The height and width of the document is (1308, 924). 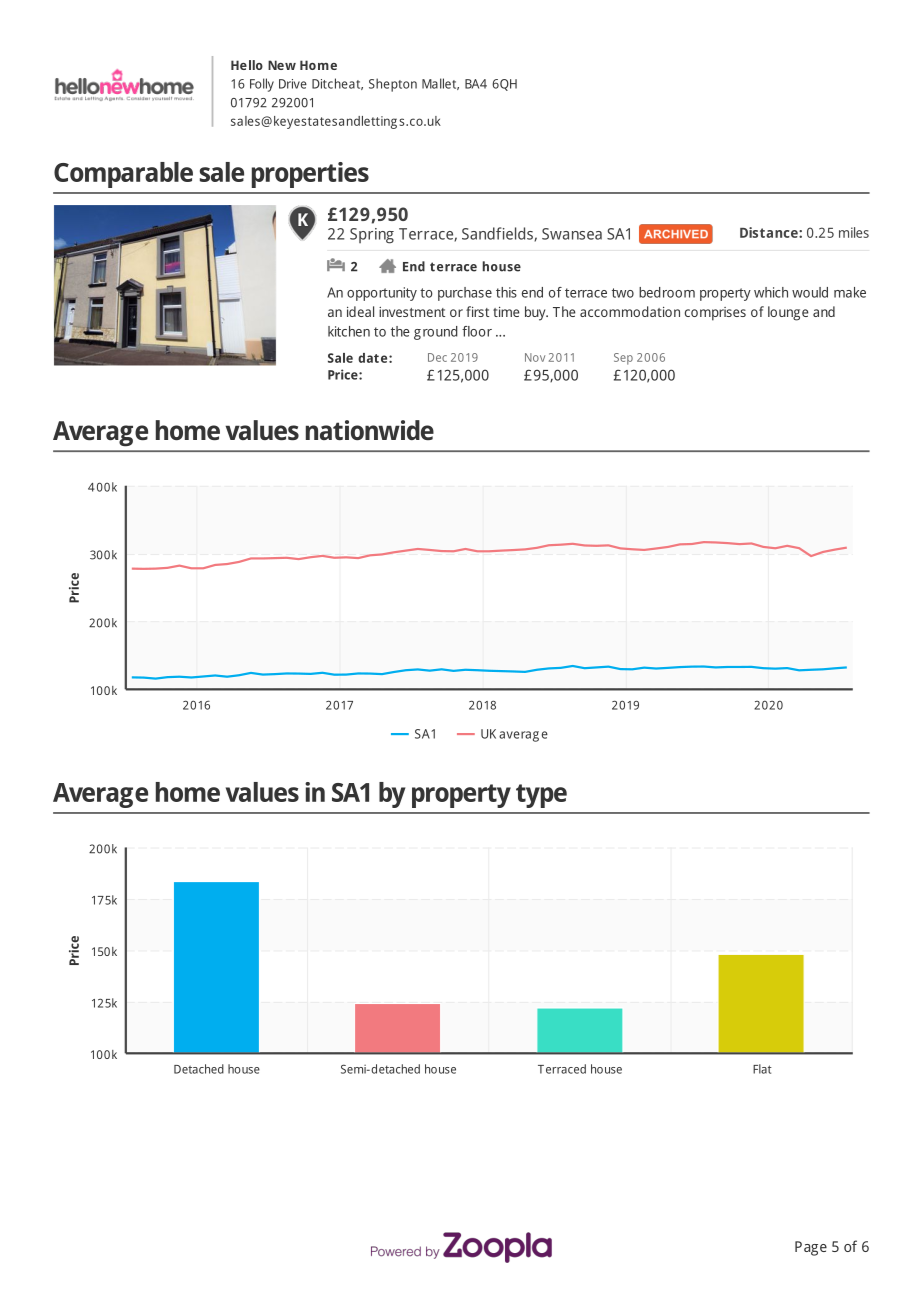 What do you see at coordinates (623, 359) in the document?
I see `Sep` at bounding box center [623, 359].
